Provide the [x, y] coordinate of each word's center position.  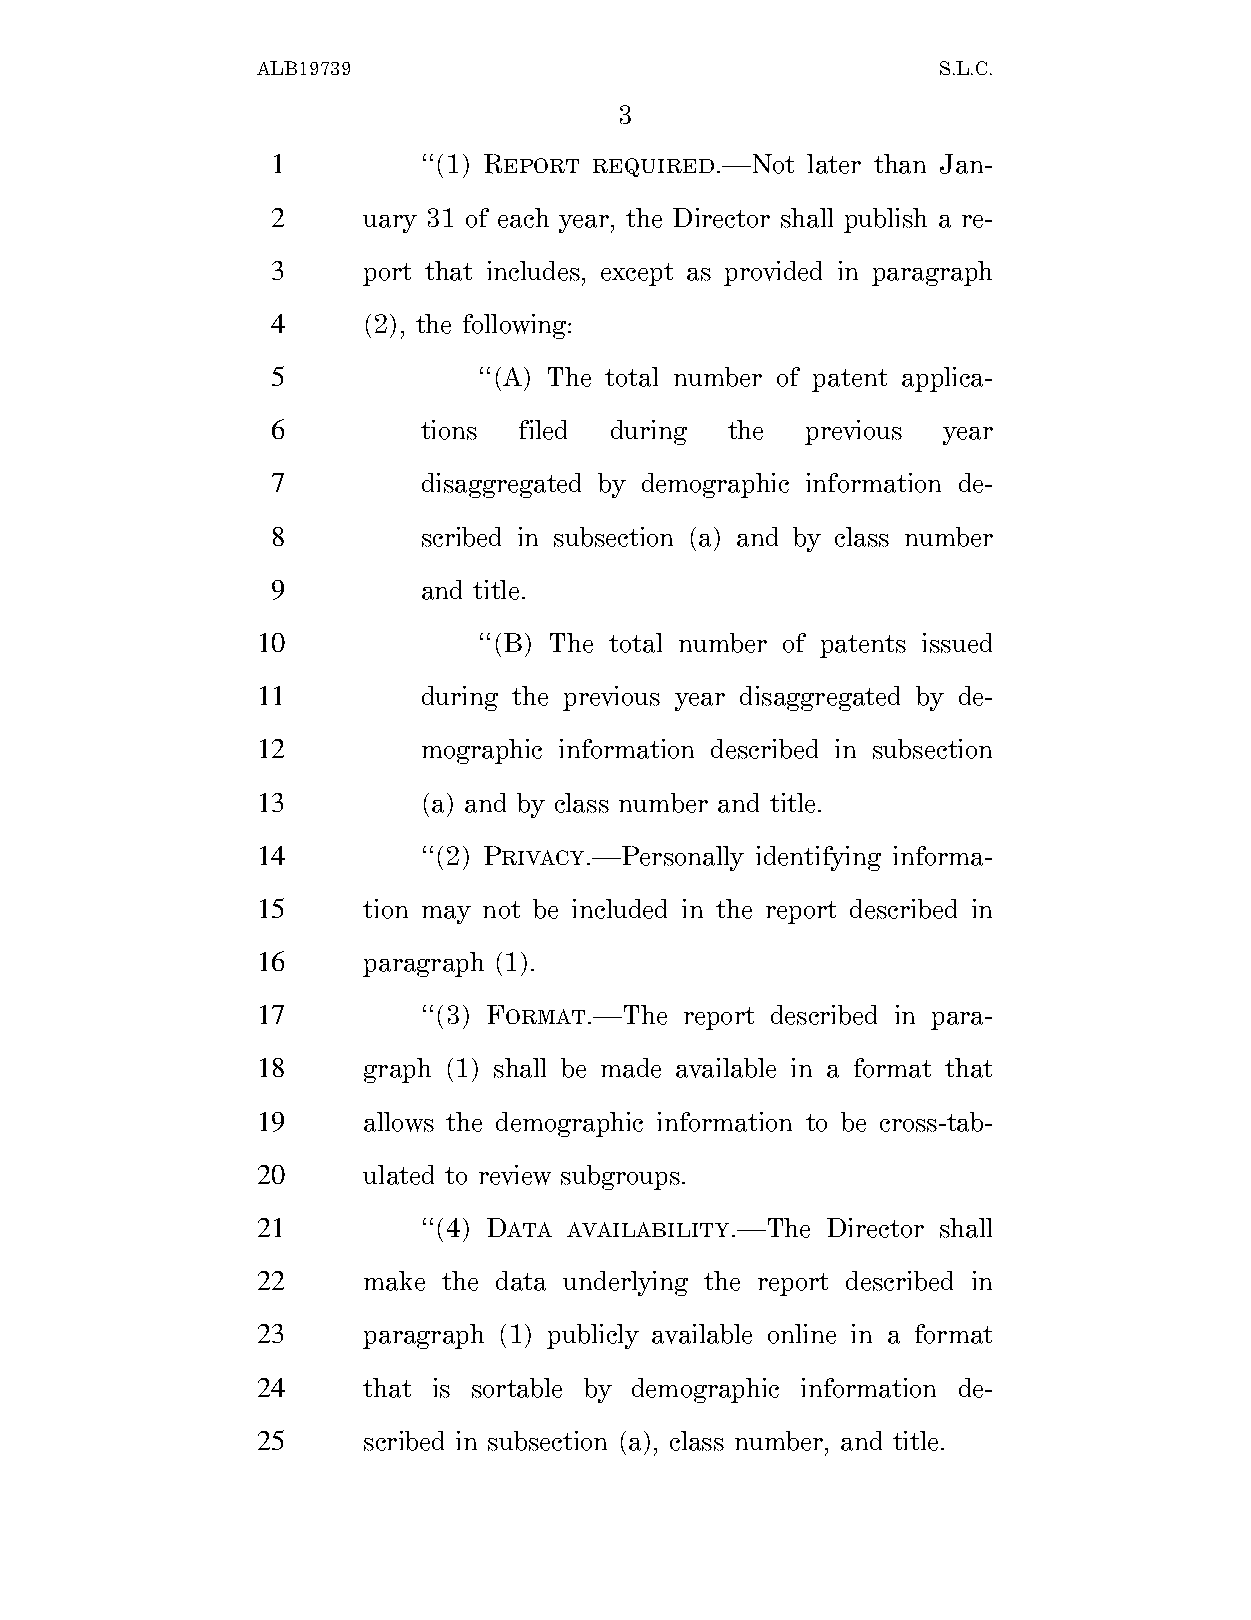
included [619, 909]
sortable [517, 1388]
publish [885, 220]
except [637, 274]
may [446, 915]
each [523, 218]
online [802, 1334]
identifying [818, 858]
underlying [625, 1283]
